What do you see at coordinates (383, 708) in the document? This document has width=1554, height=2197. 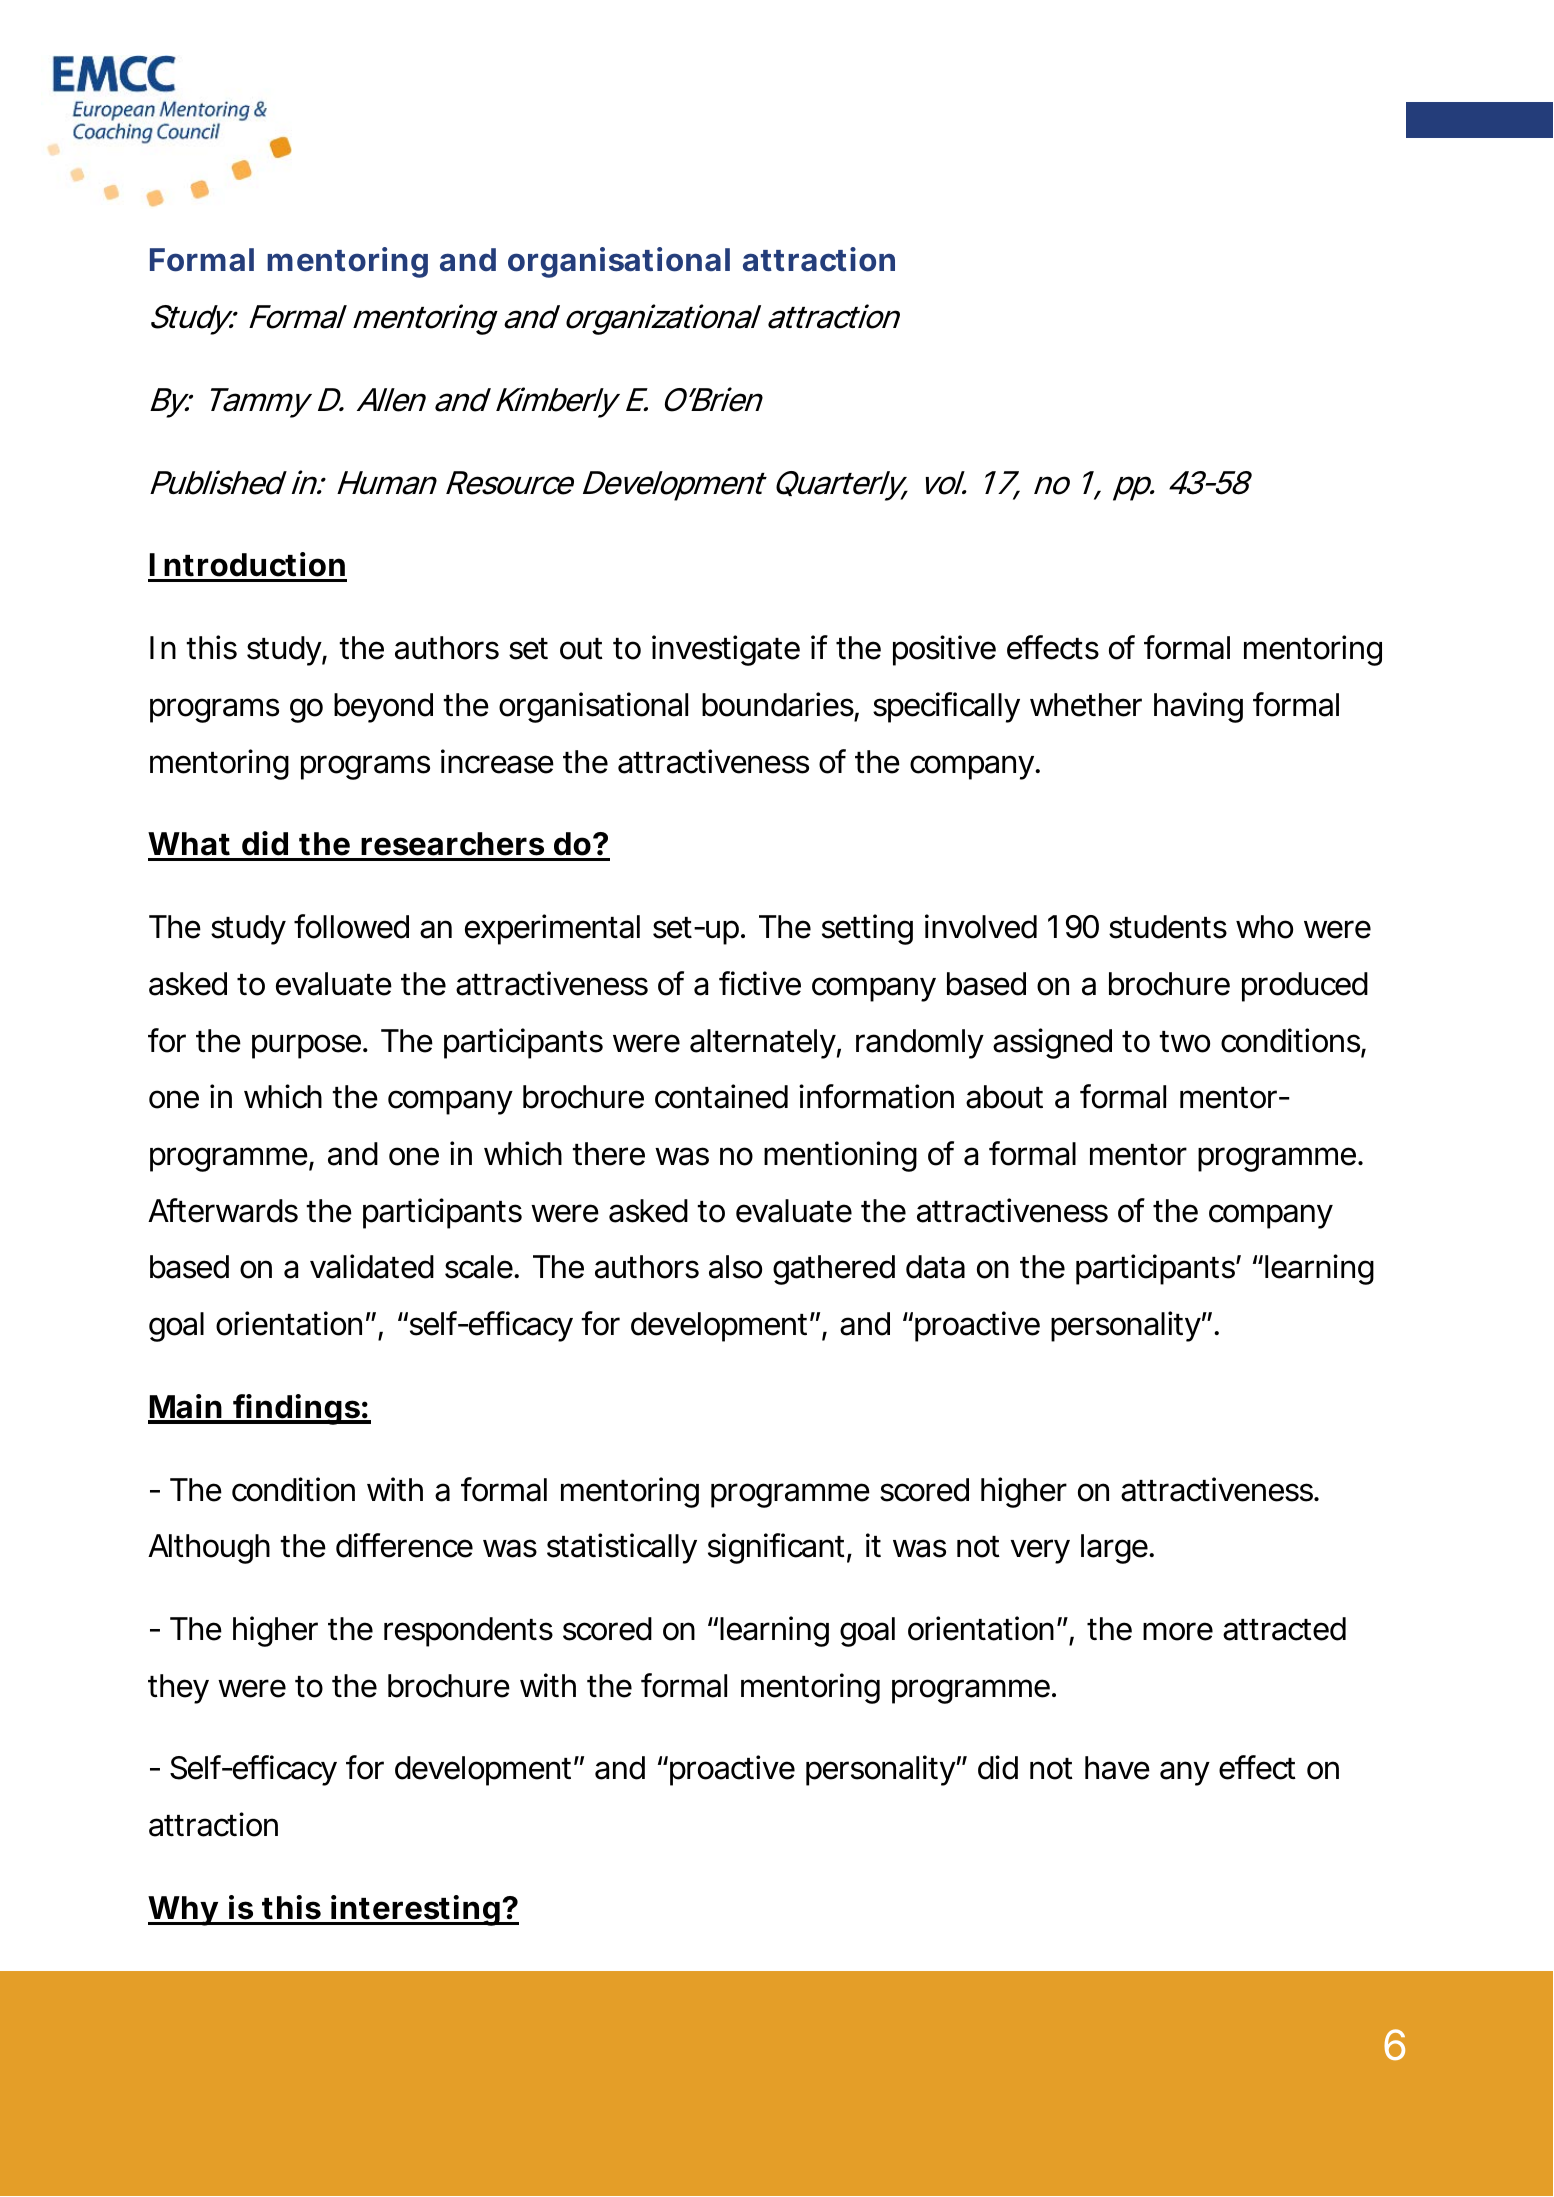 I see `beyond` at bounding box center [383, 708].
